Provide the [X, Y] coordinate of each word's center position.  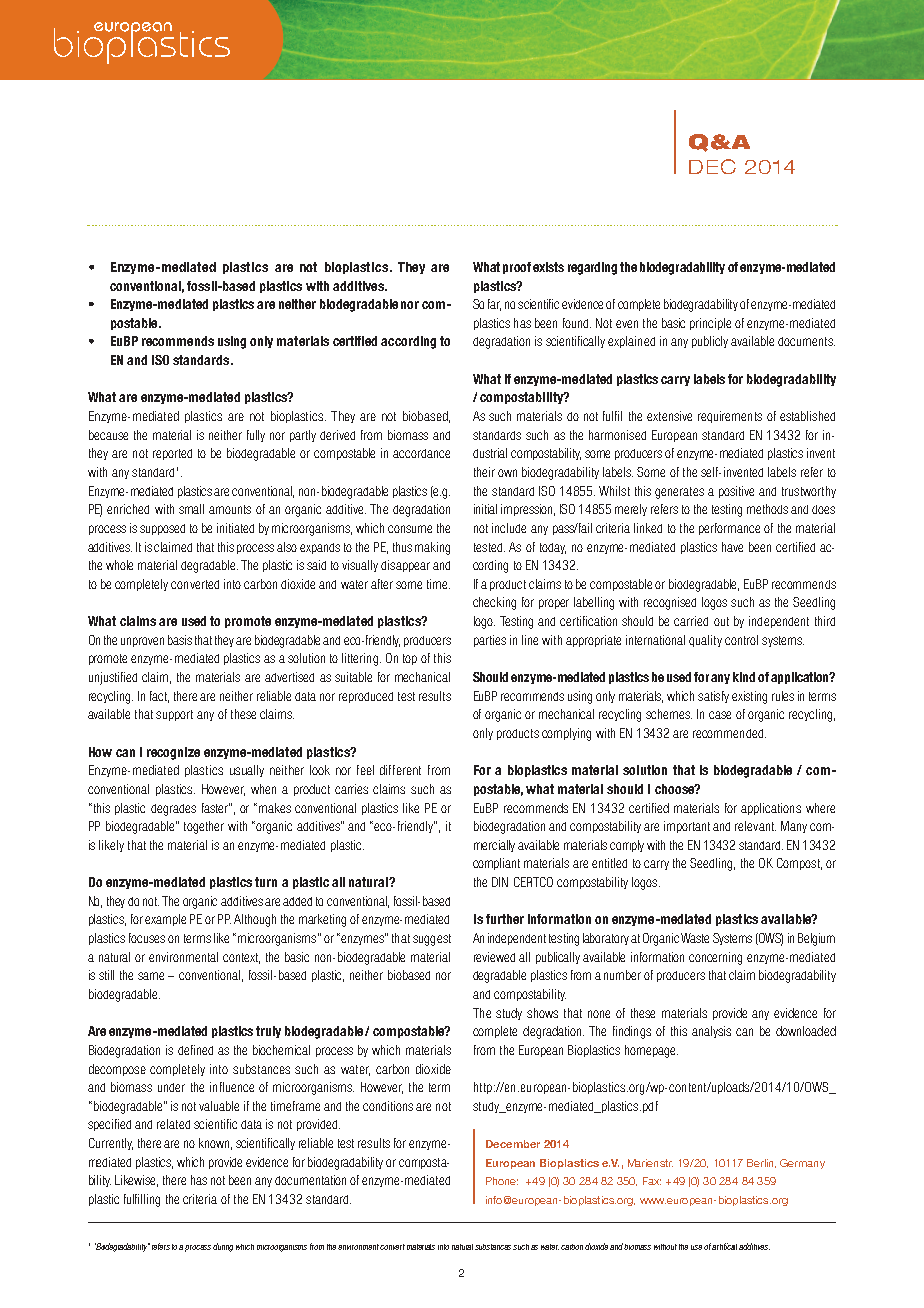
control [741, 640]
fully [256, 436]
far [494, 305]
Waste [695, 938]
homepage [651, 1051]
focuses [147, 938]
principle [710, 324]
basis [180, 640]
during [223, 1247]
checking [494, 603]
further [505, 919]
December [513, 1144]
